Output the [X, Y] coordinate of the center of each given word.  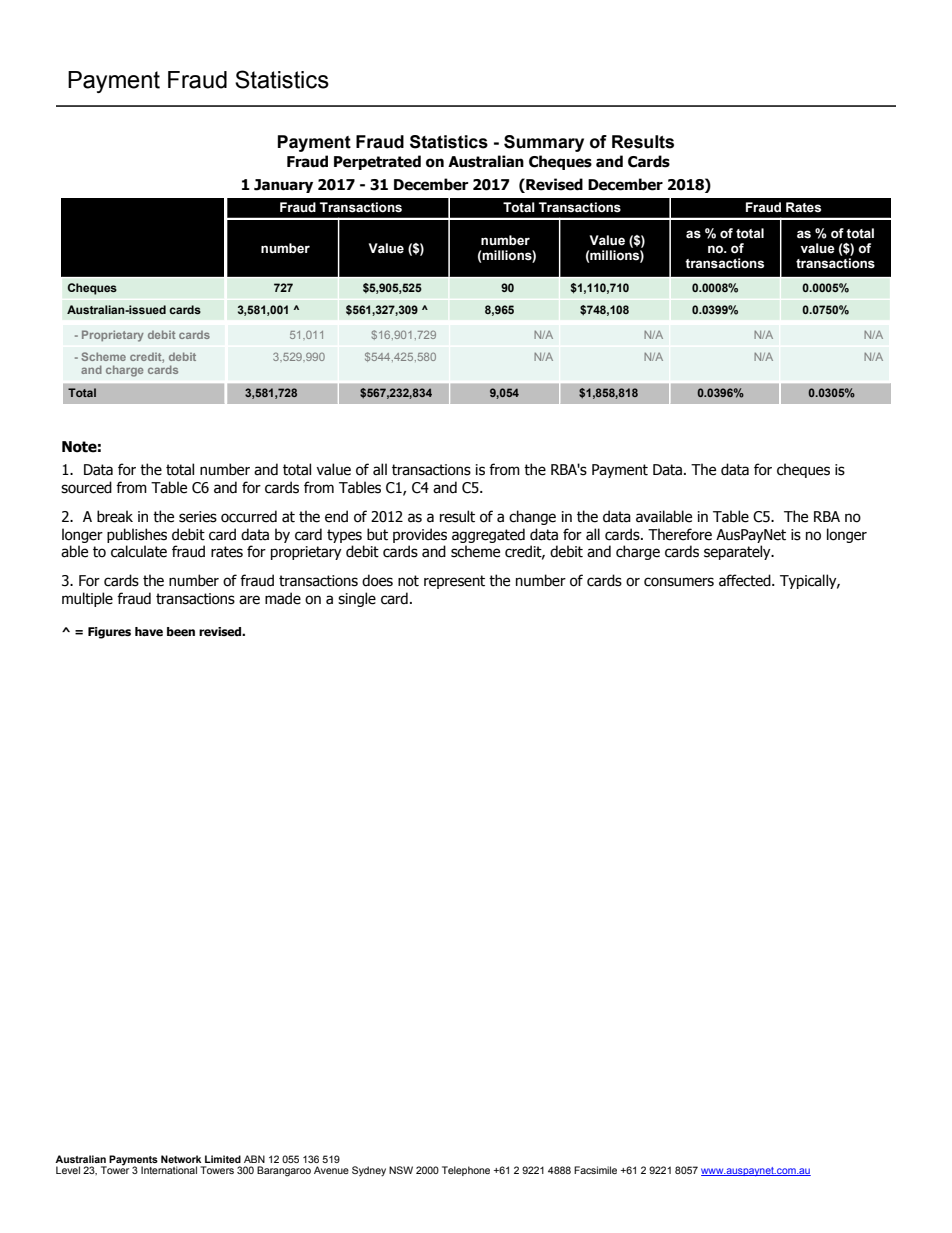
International [169, 1170]
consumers [679, 582]
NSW [401, 1170]
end [336, 516]
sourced [86, 487]
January [283, 186]
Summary [544, 143]
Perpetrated [377, 162]
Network [181, 1159]
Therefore [680, 534]
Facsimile [595, 1170]
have [149, 631]
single [357, 599]
